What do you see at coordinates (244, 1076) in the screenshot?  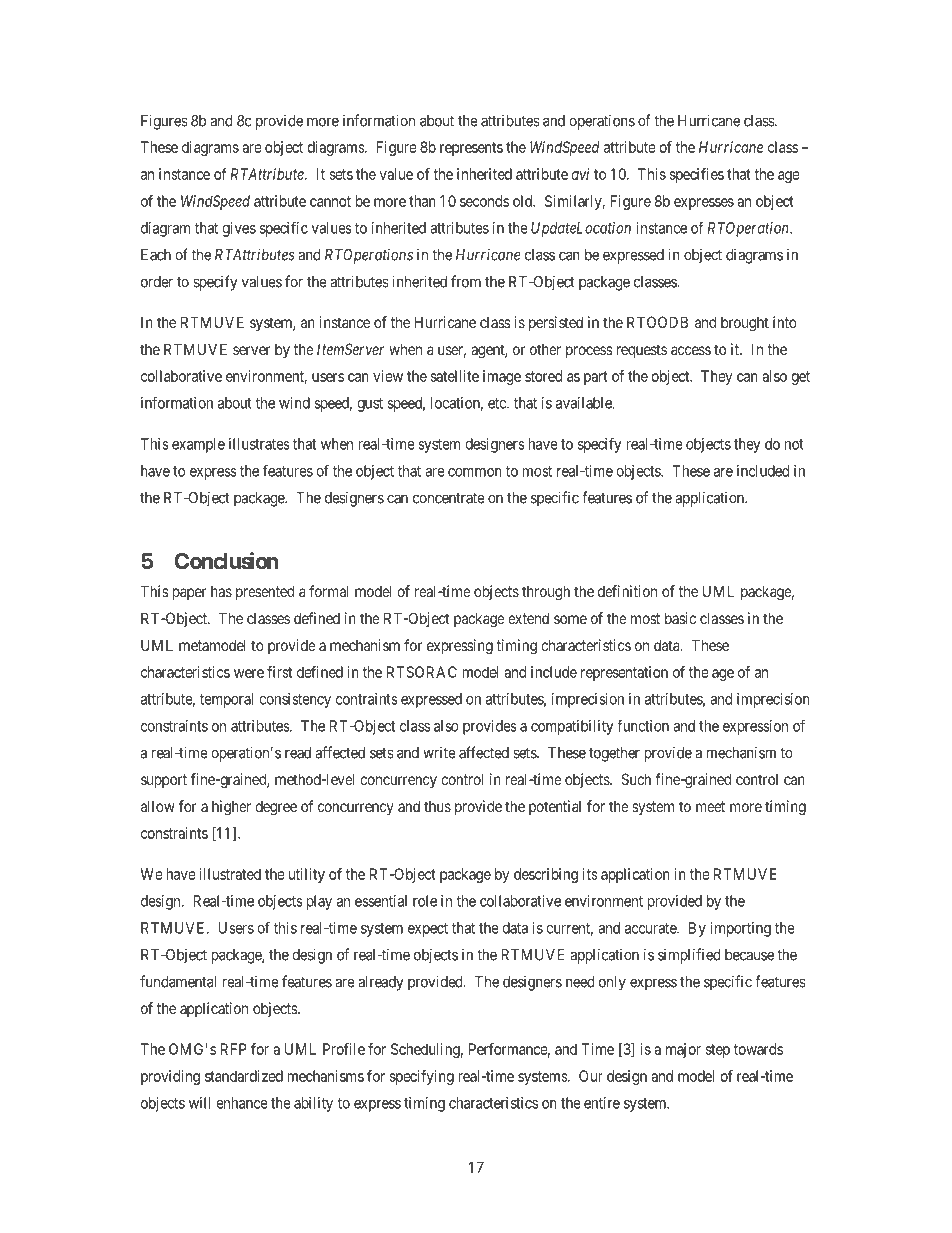 I see `standardized` at bounding box center [244, 1076].
